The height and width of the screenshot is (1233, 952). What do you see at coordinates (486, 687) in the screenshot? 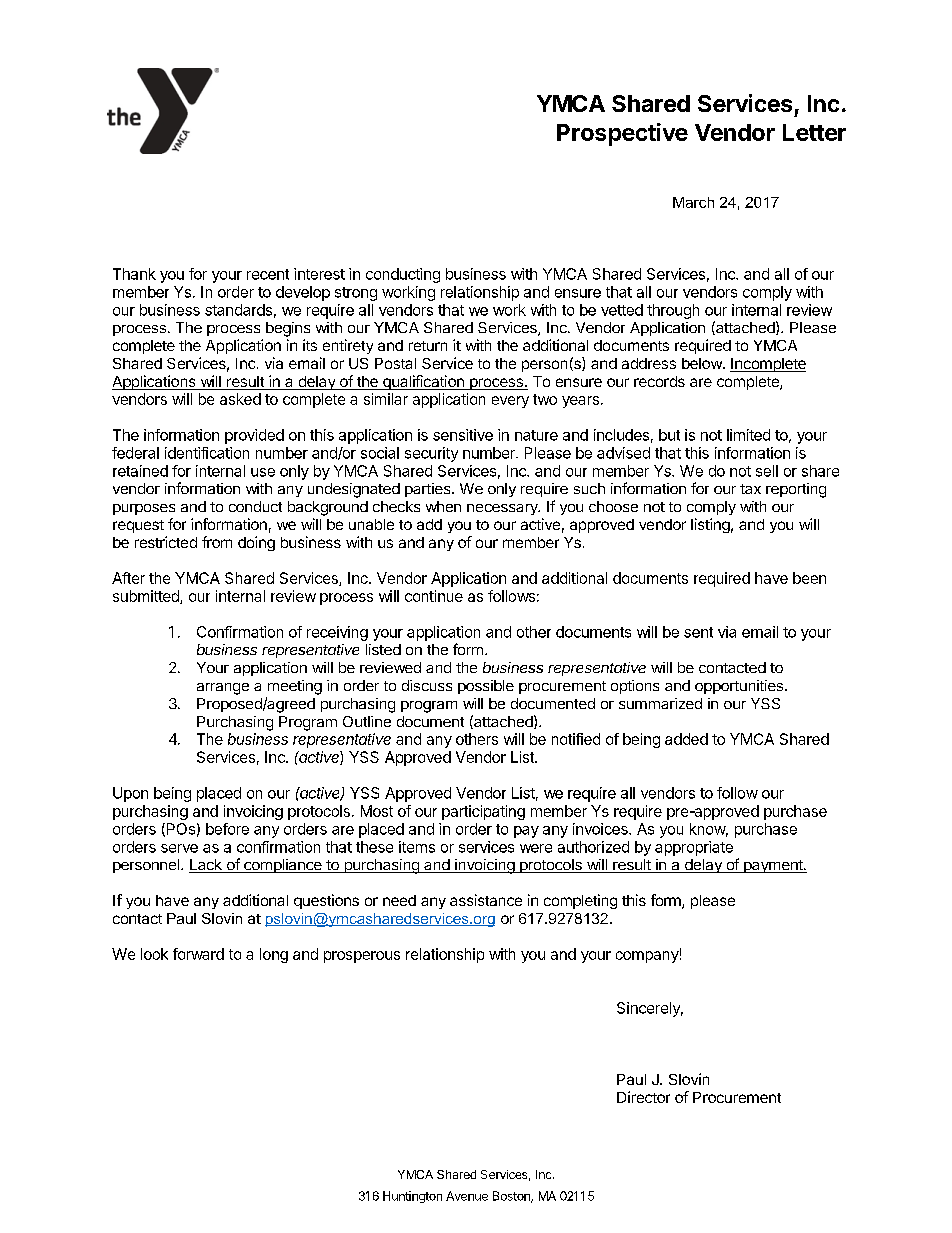
I see `possible` at bounding box center [486, 687].
